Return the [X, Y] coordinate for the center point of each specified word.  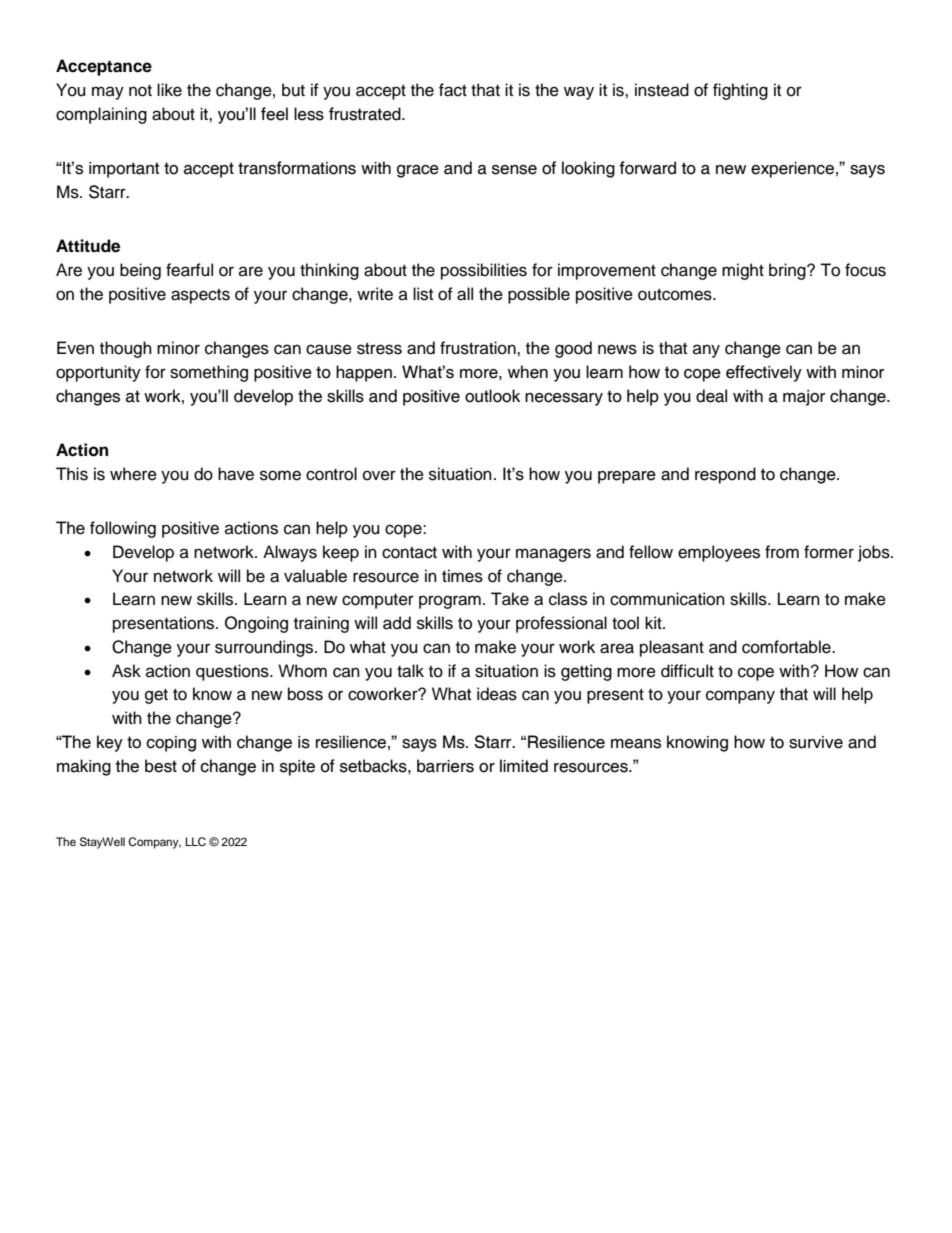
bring [788, 271]
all [465, 294]
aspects [200, 296]
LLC [195, 842]
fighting [740, 91]
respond [725, 475]
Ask [126, 671]
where [133, 474]
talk [410, 671]
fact [453, 90]
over [379, 475]
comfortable [787, 647]
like [169, 90]
